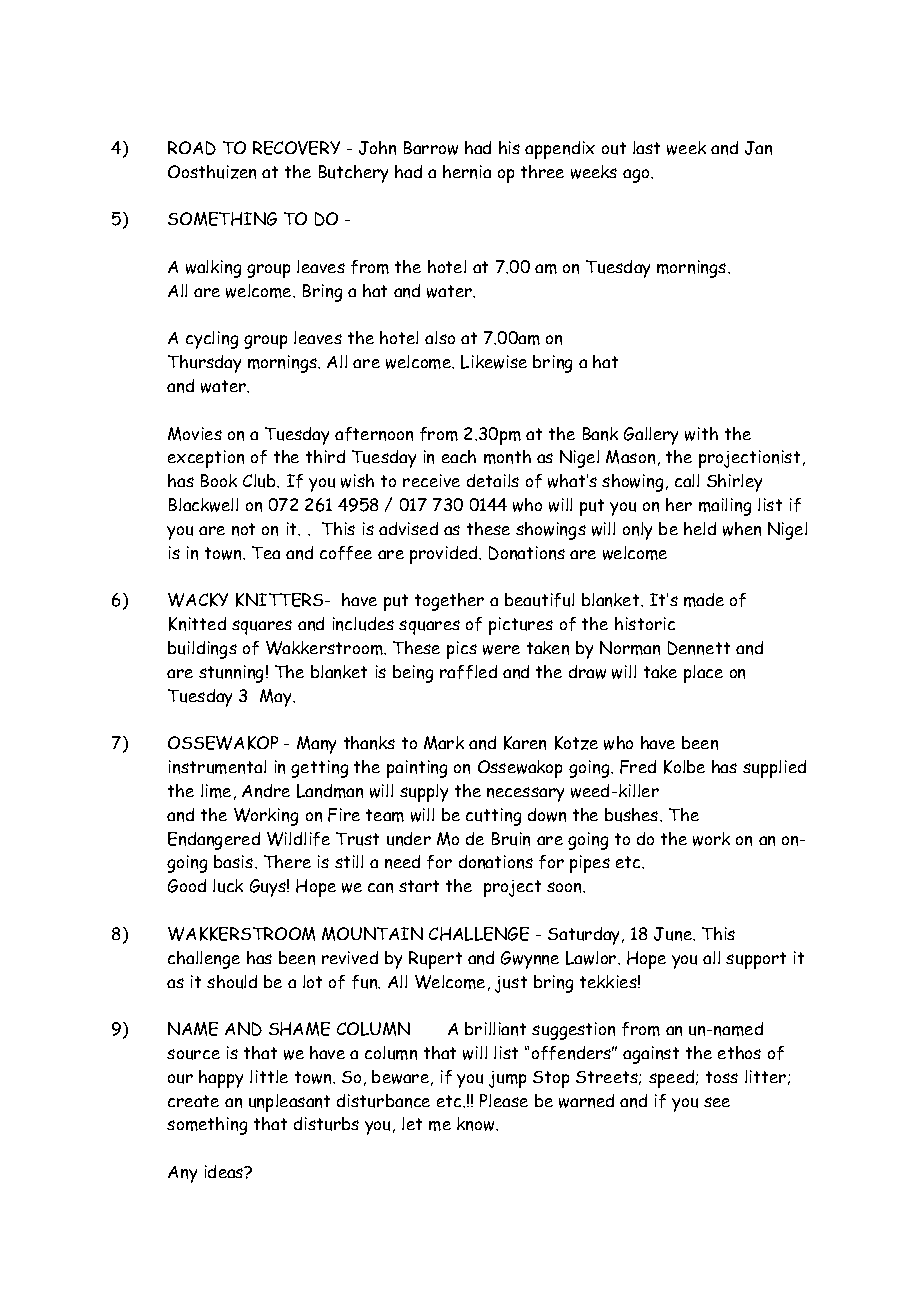 This document has height=1308, width=924. I want to click on June, so click(674, 934).
